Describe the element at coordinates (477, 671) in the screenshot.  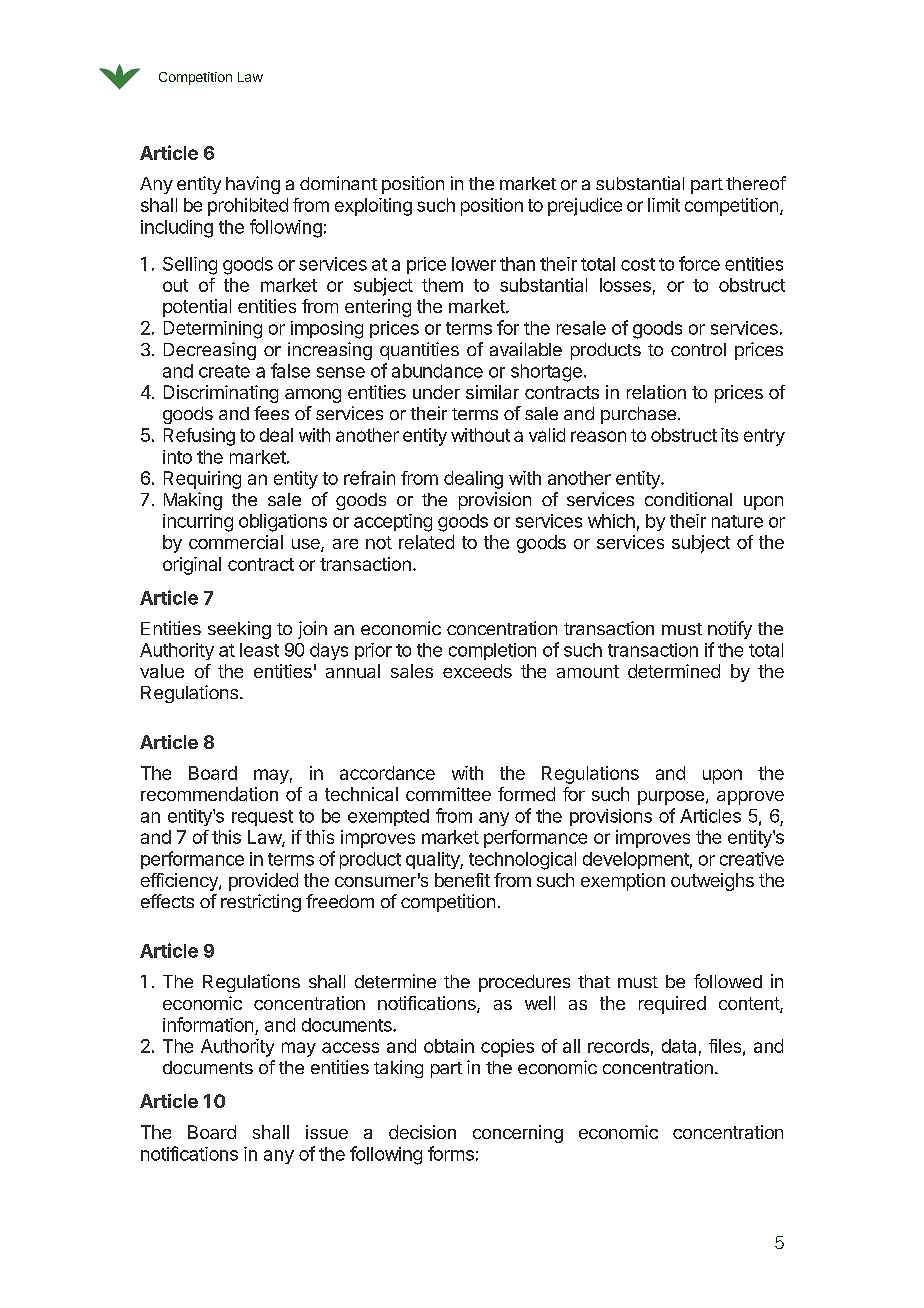
I see `exceeds` at that location.
